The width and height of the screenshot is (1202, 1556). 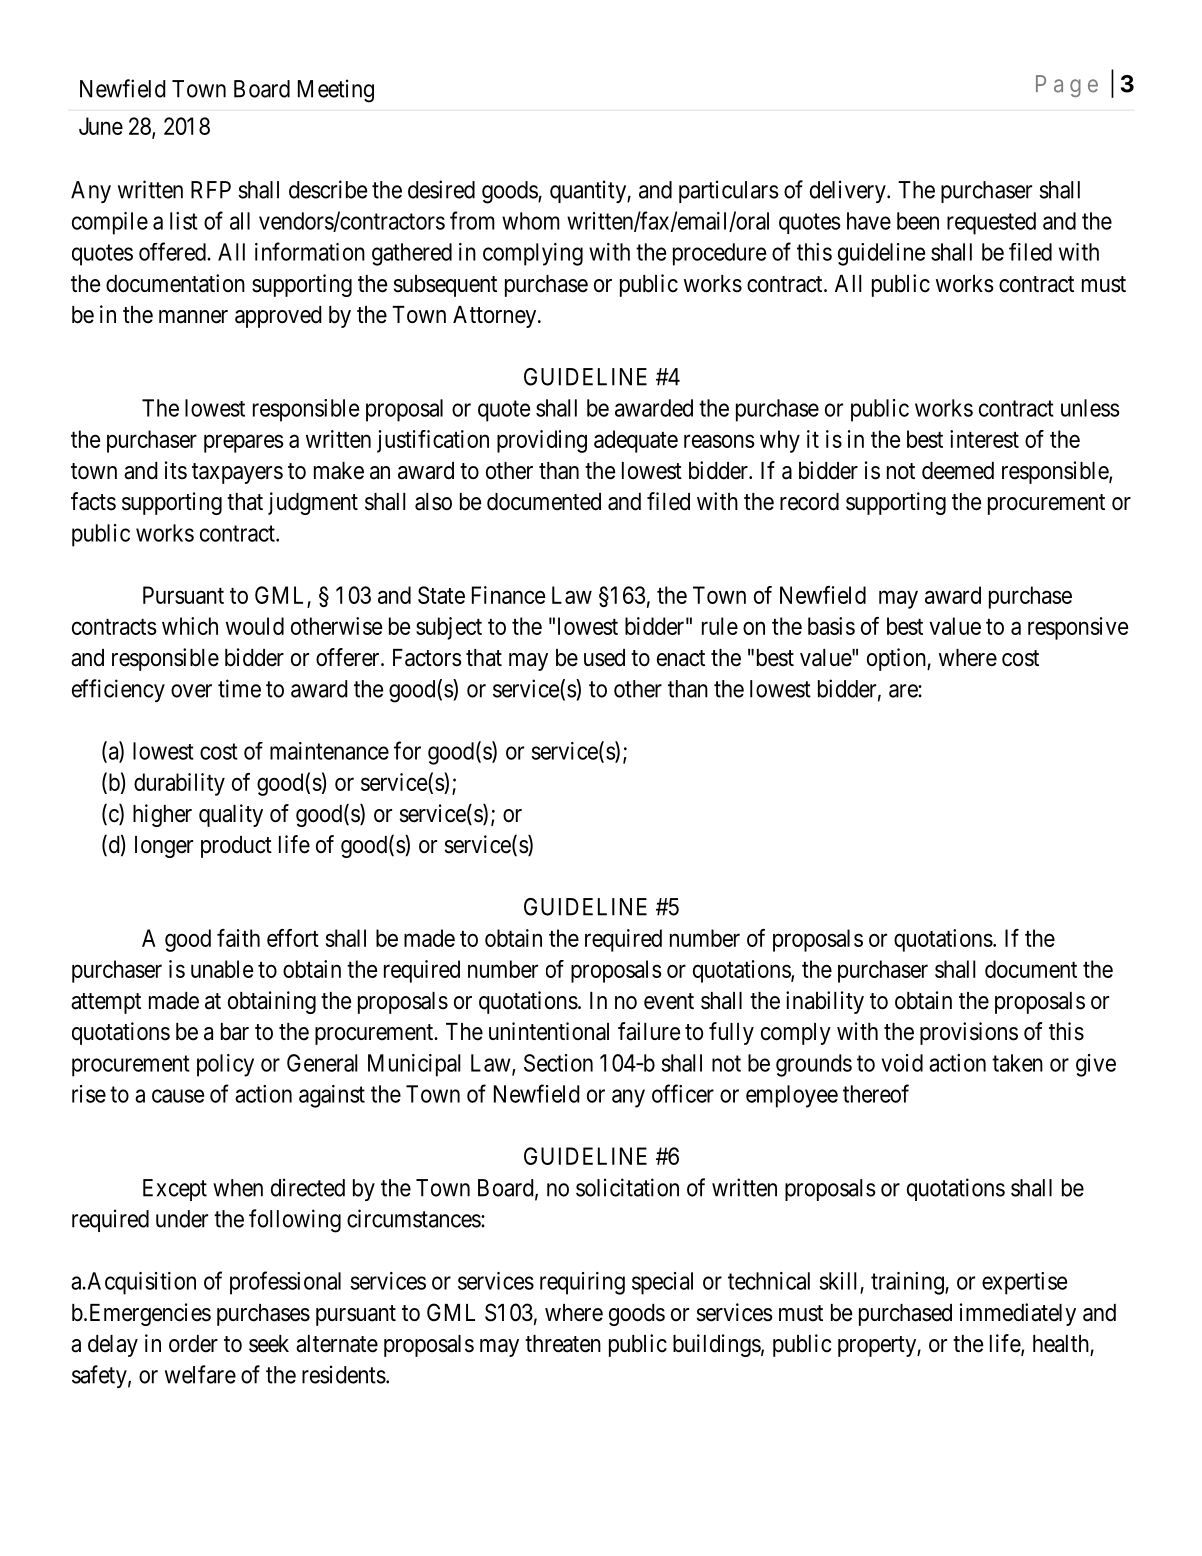 What do you see at coordinates (191, 691) in the screenshot?
I see `over` at bounding box center [191, 691].
